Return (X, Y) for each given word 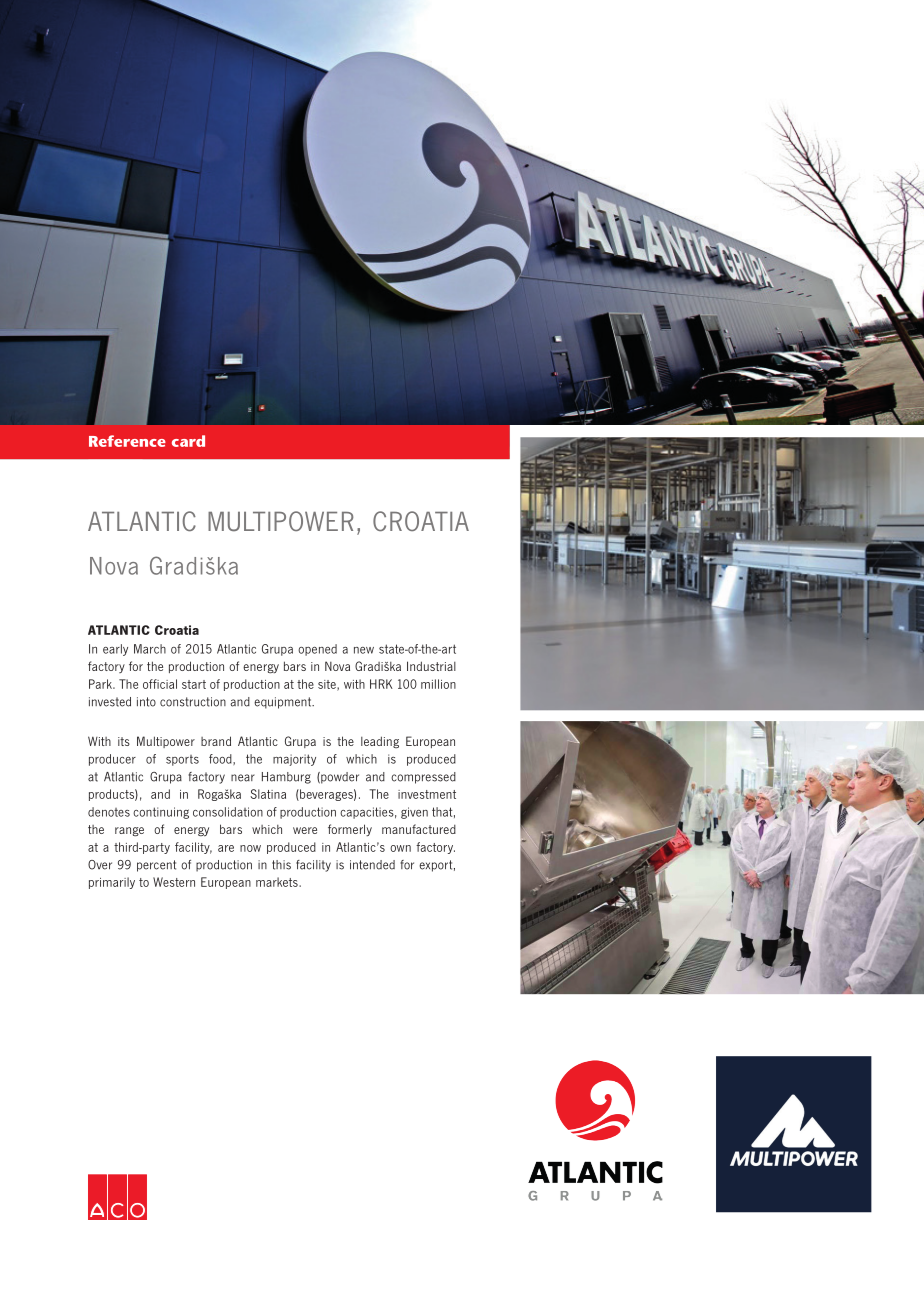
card (188, 441)
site (328, 685)
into (146, 702)
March (150, 649)
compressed (423, 778)
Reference (127, 441)
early (115, 650)
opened (317, 650)
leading (380, 742)
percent (156, 866)
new (364, 650)
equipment (283, 703)
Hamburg (286, 778)
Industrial (431, 666)
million (438, 684)
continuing (161, 813)
